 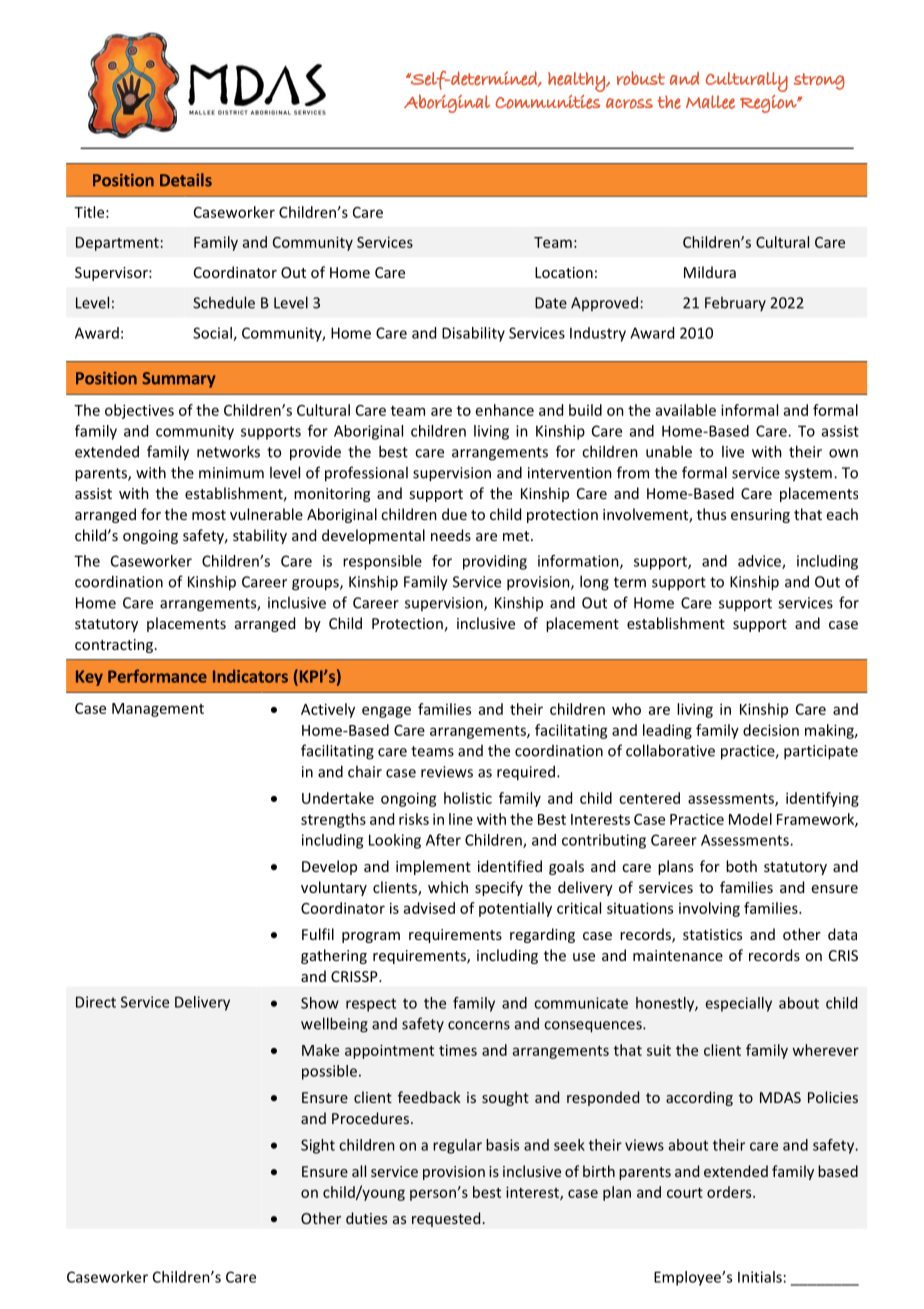 I want to click on decision, so click(x=771, y=730).
